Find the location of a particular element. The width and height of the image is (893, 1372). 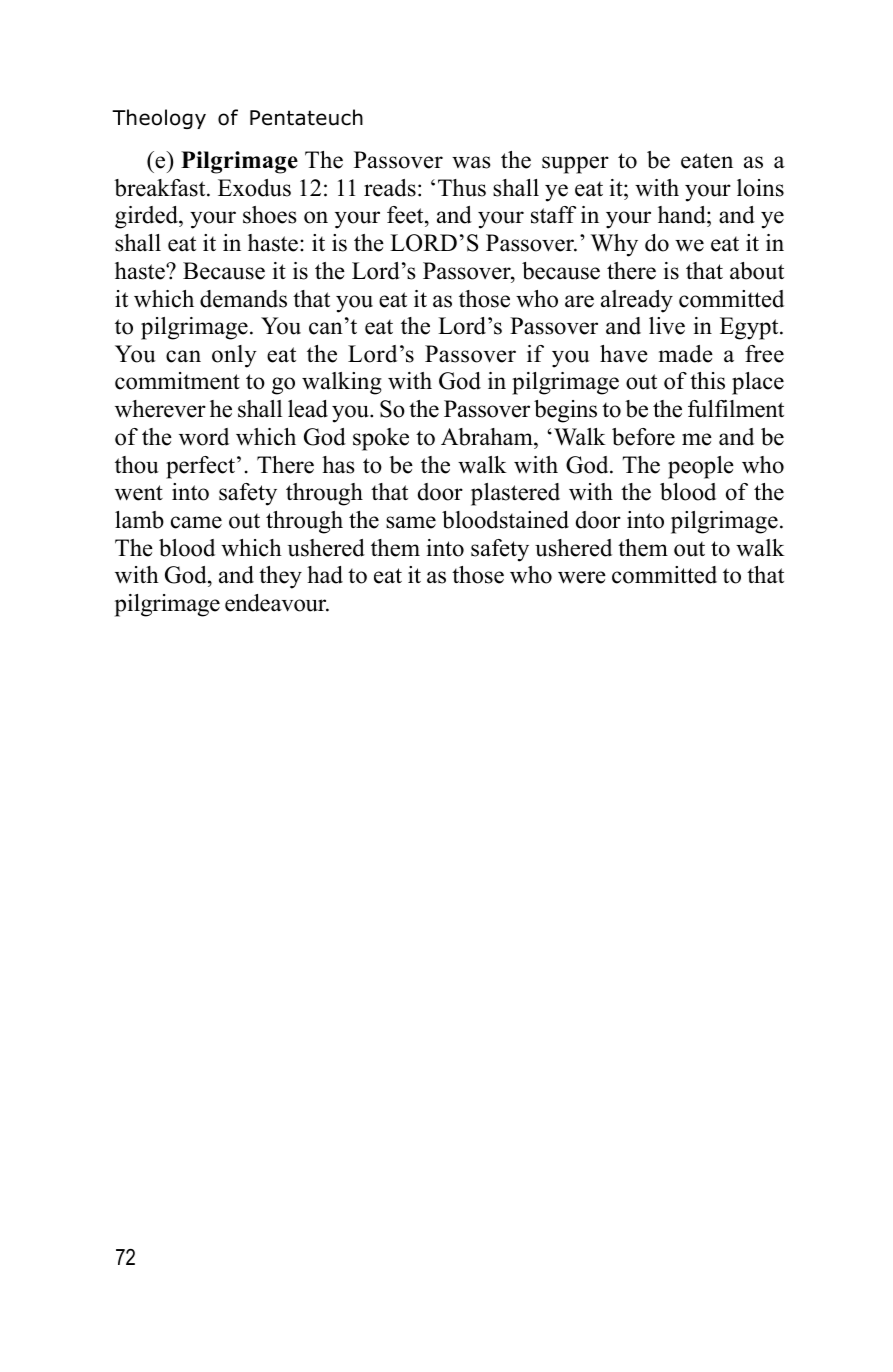

before is located at coordinates (643, 437).
